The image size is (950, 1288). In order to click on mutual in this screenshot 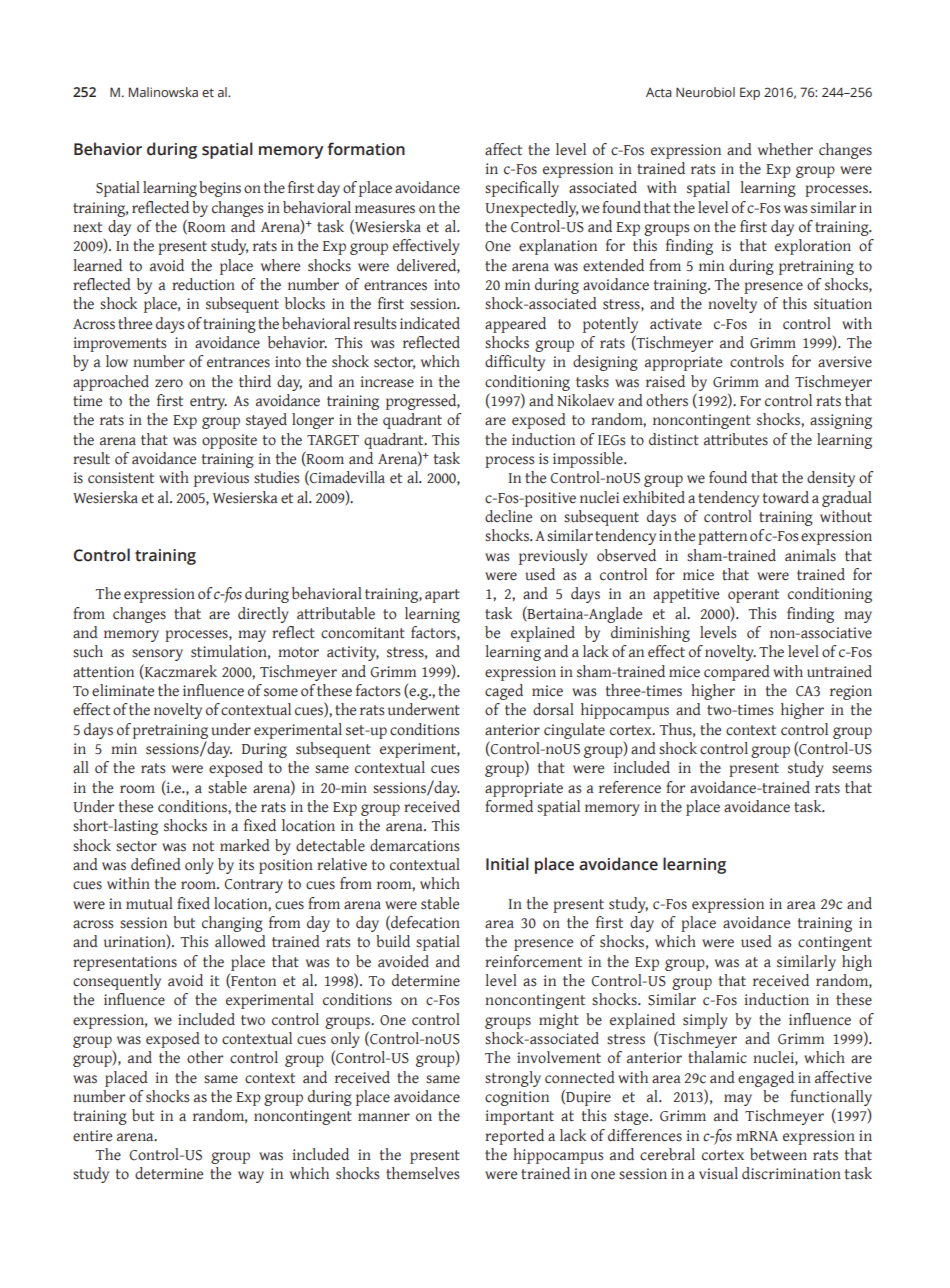, I will do `click(149, 903)`.
